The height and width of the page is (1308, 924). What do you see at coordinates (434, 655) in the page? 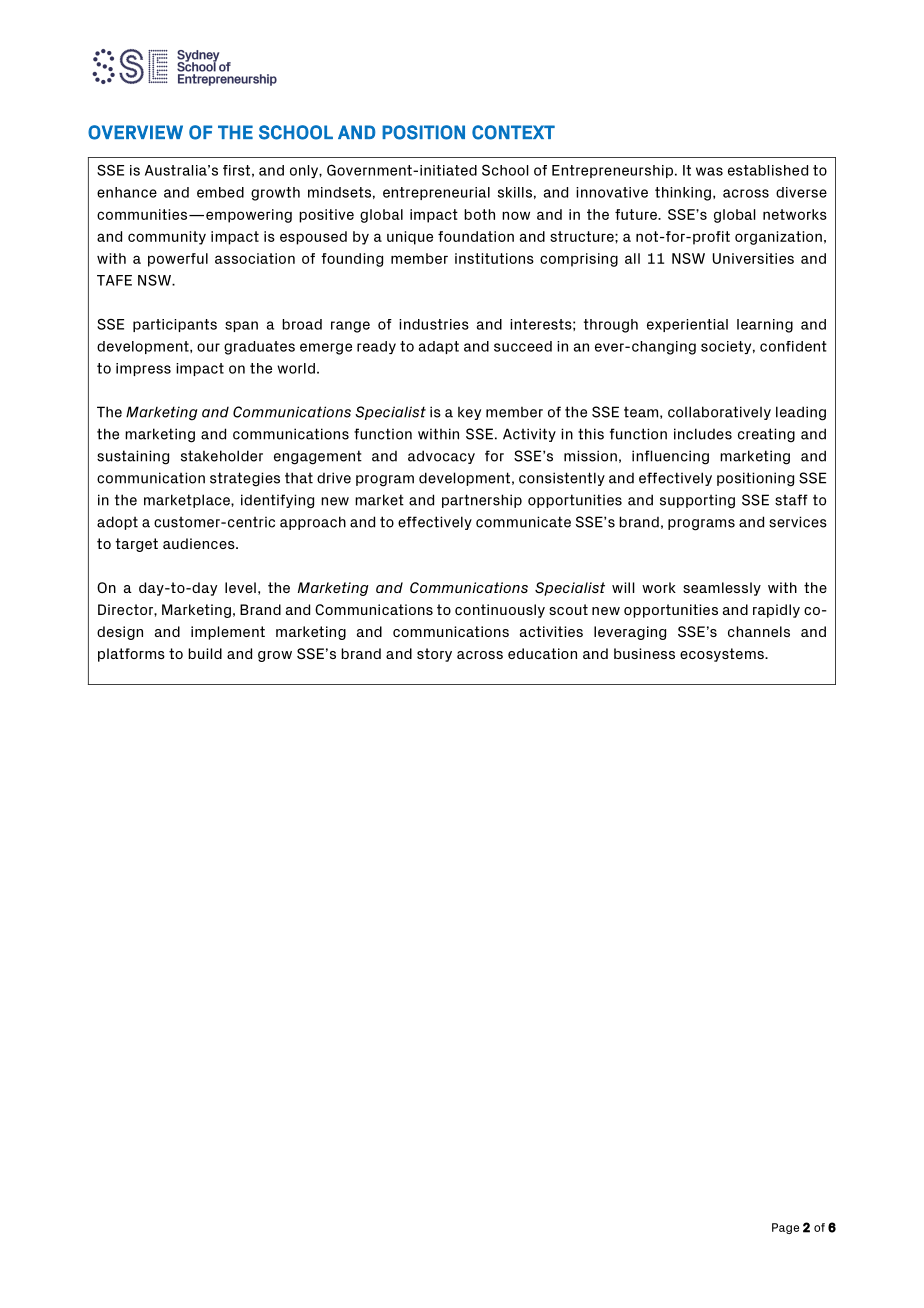
I see `story` at bounding box center [434, 655].
